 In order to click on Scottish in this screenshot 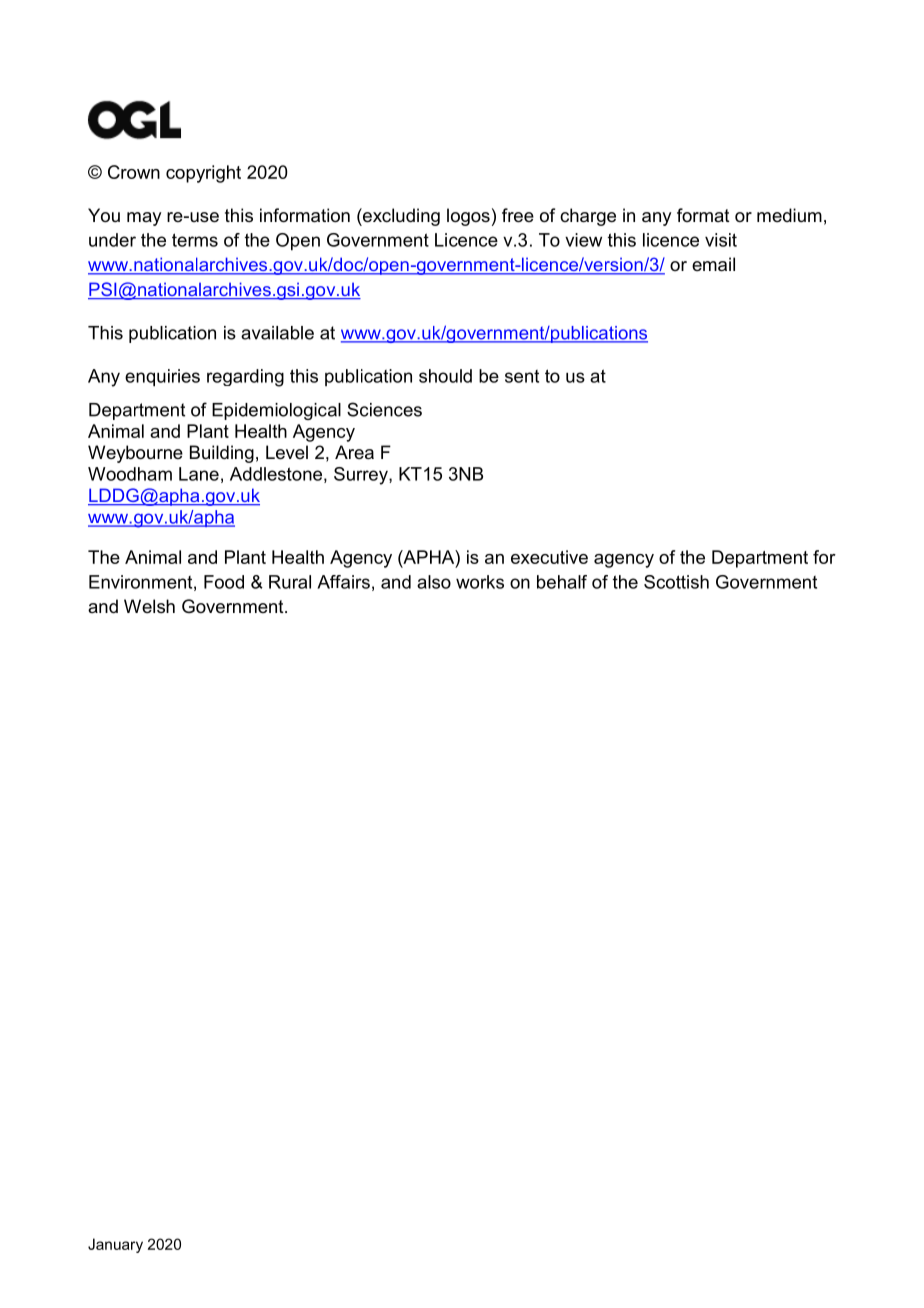, I will do `click(676, 582)`.
